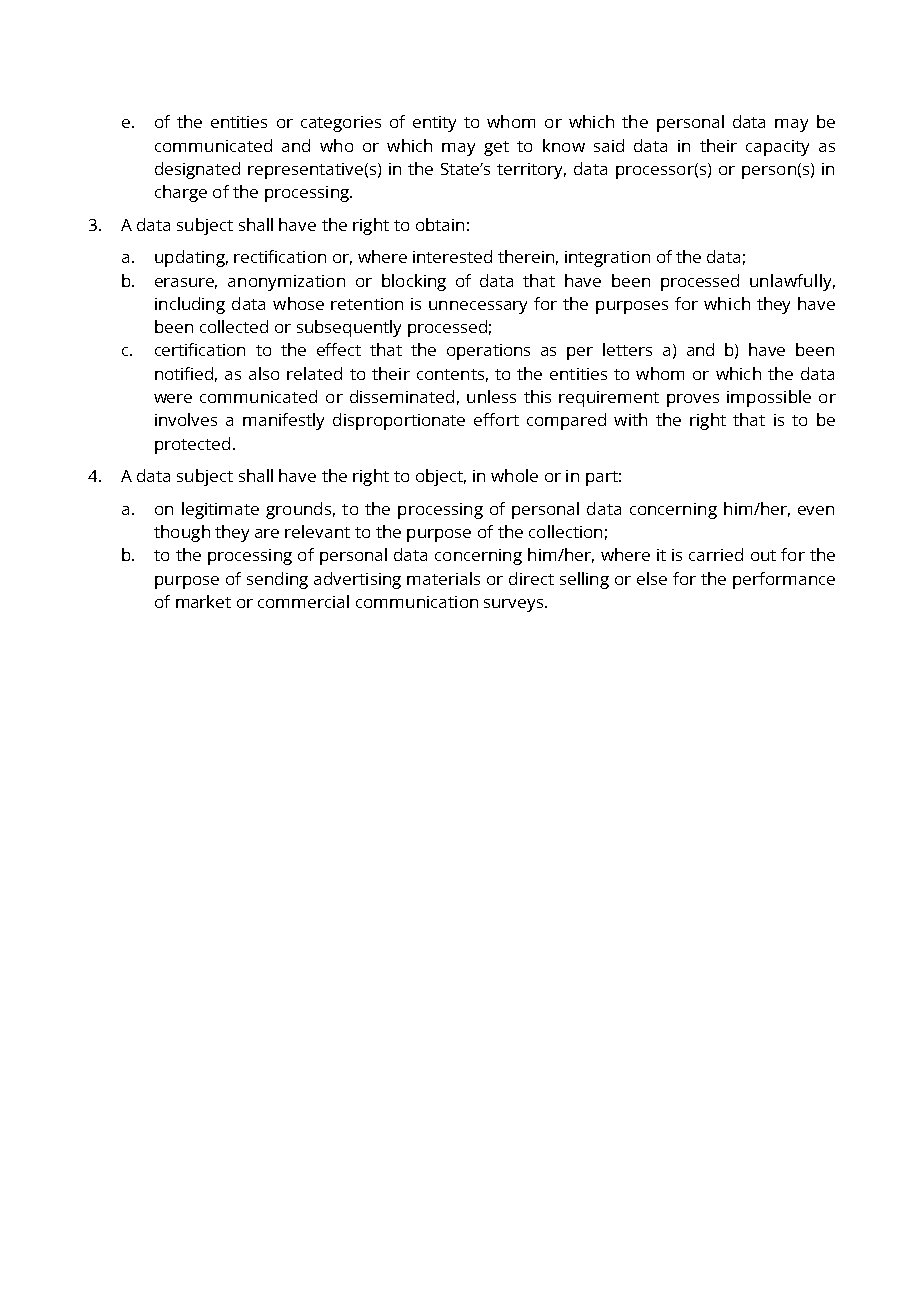  I want to click on get, so click(496, 148).
